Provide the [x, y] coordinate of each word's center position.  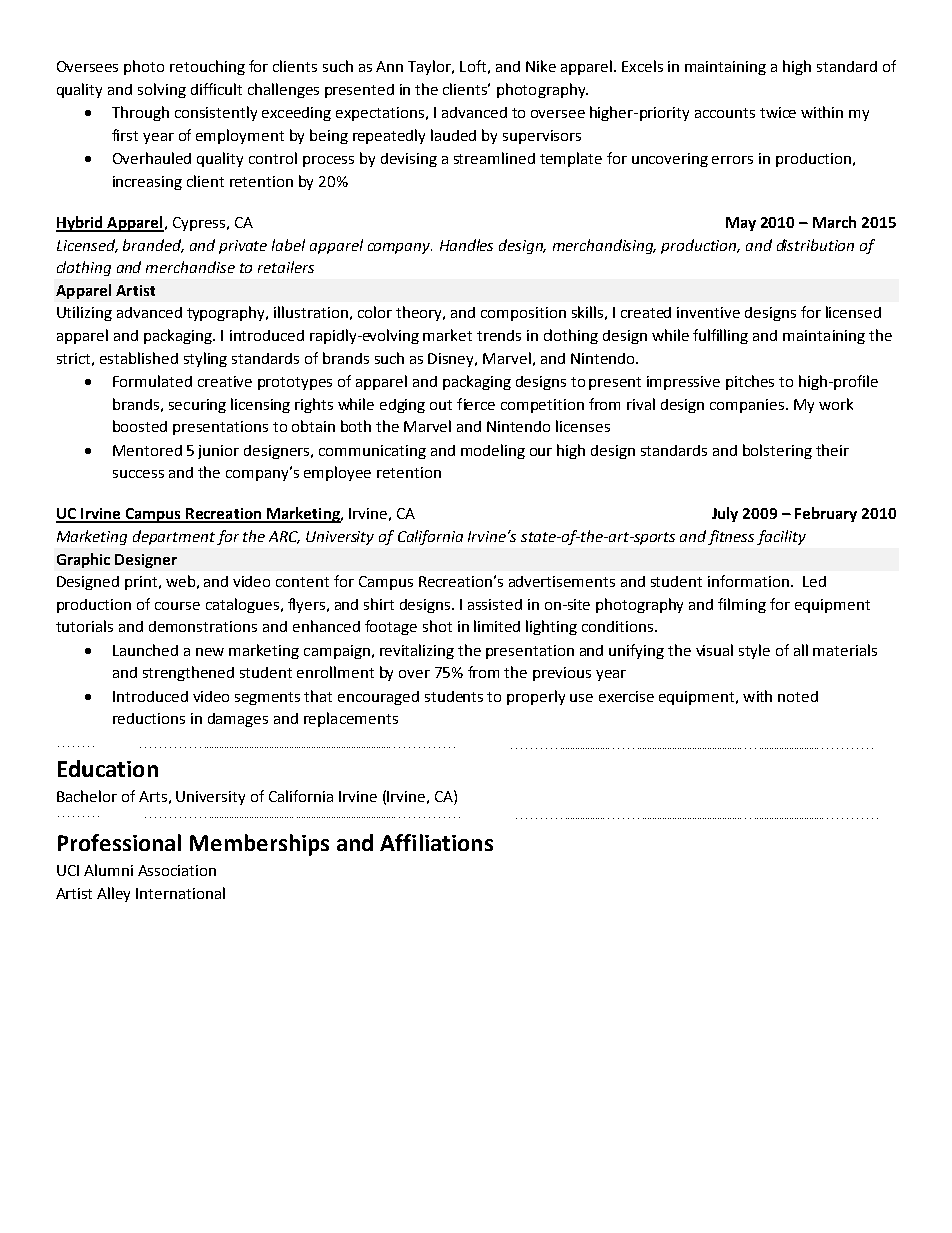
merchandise [190, 267]
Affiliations [436, 842]
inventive [708, 312]
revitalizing [417, 651]
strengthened [188, 673]
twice [778, 112]
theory [420, 313]
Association [177, 870]
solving [162, 90]
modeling [493, 451]
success [138, 474]
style [754, 651]
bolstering [777, 451]
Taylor [431, 67]
